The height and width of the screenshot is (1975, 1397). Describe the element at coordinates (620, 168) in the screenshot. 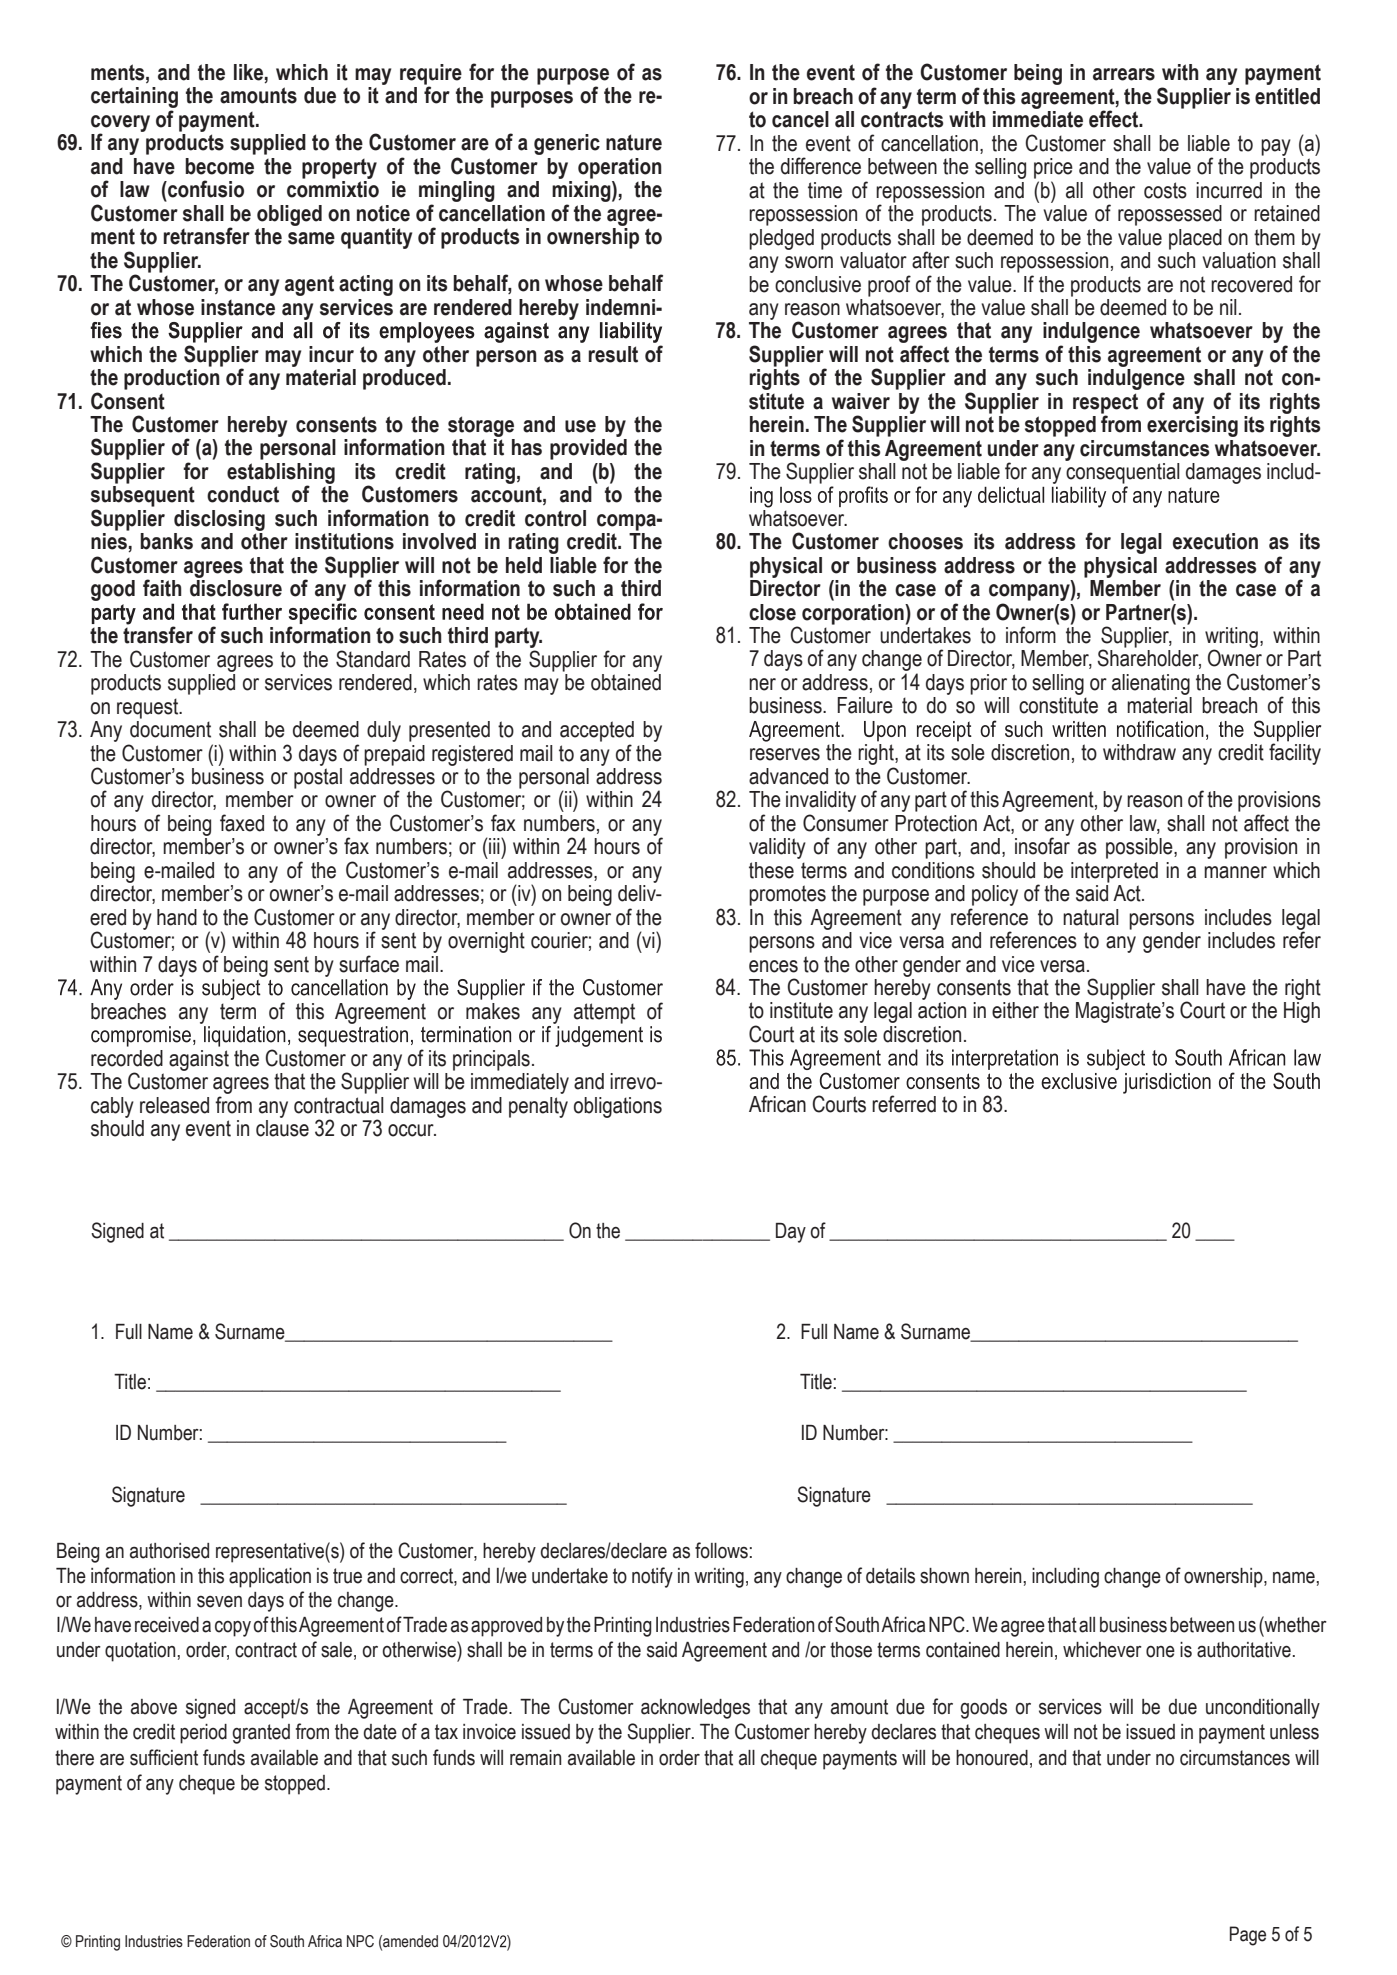

I see `operation` at that location.
